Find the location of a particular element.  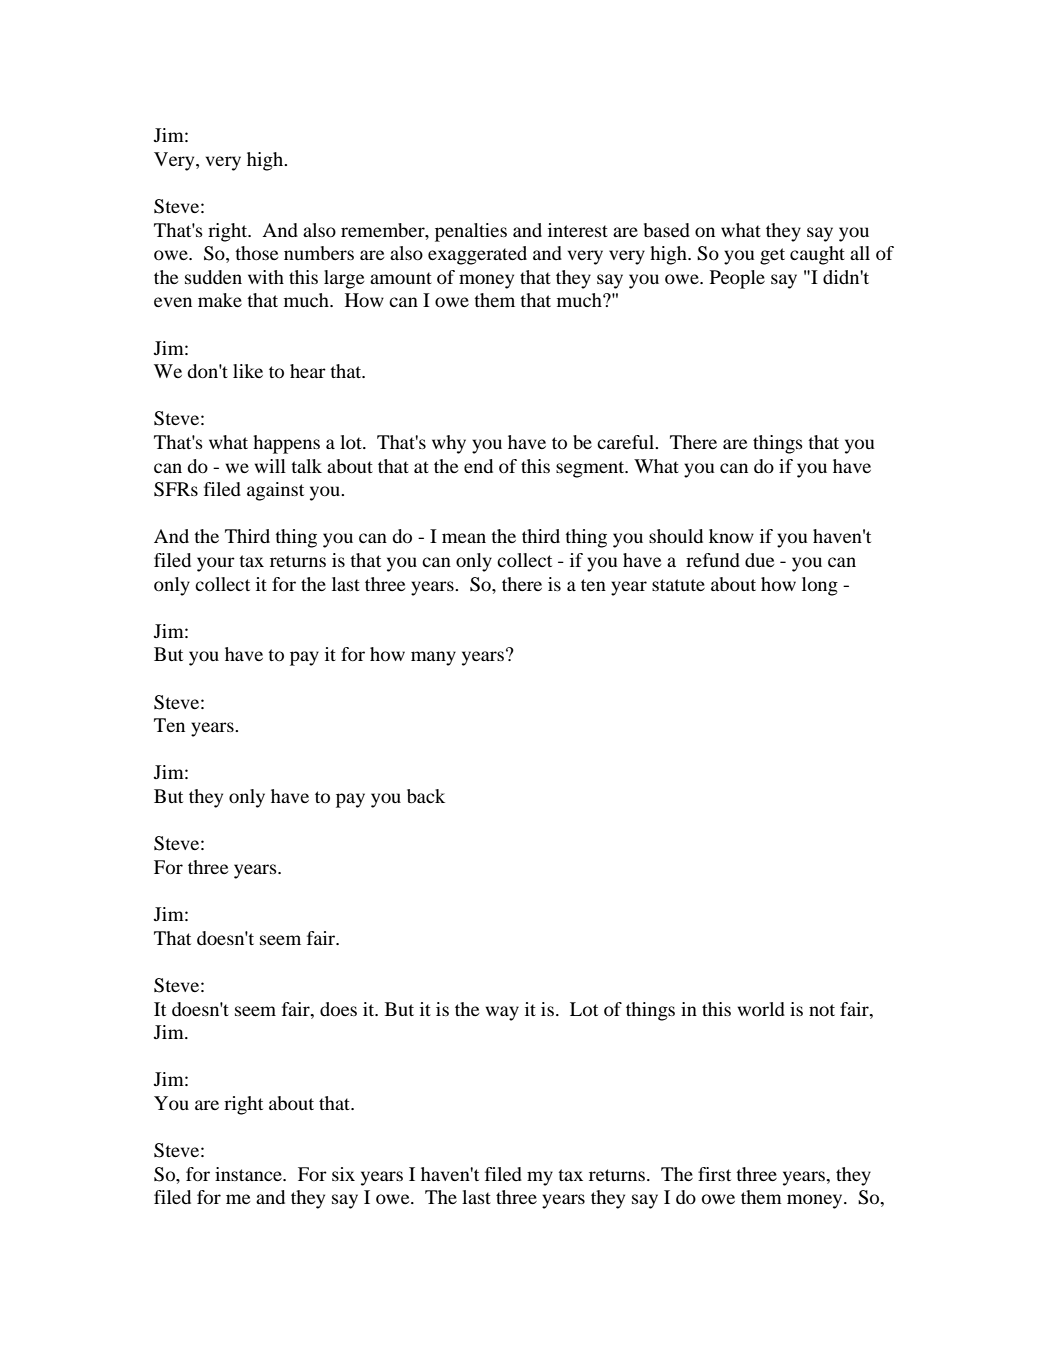

not is located at coordinates (822, 1010).
